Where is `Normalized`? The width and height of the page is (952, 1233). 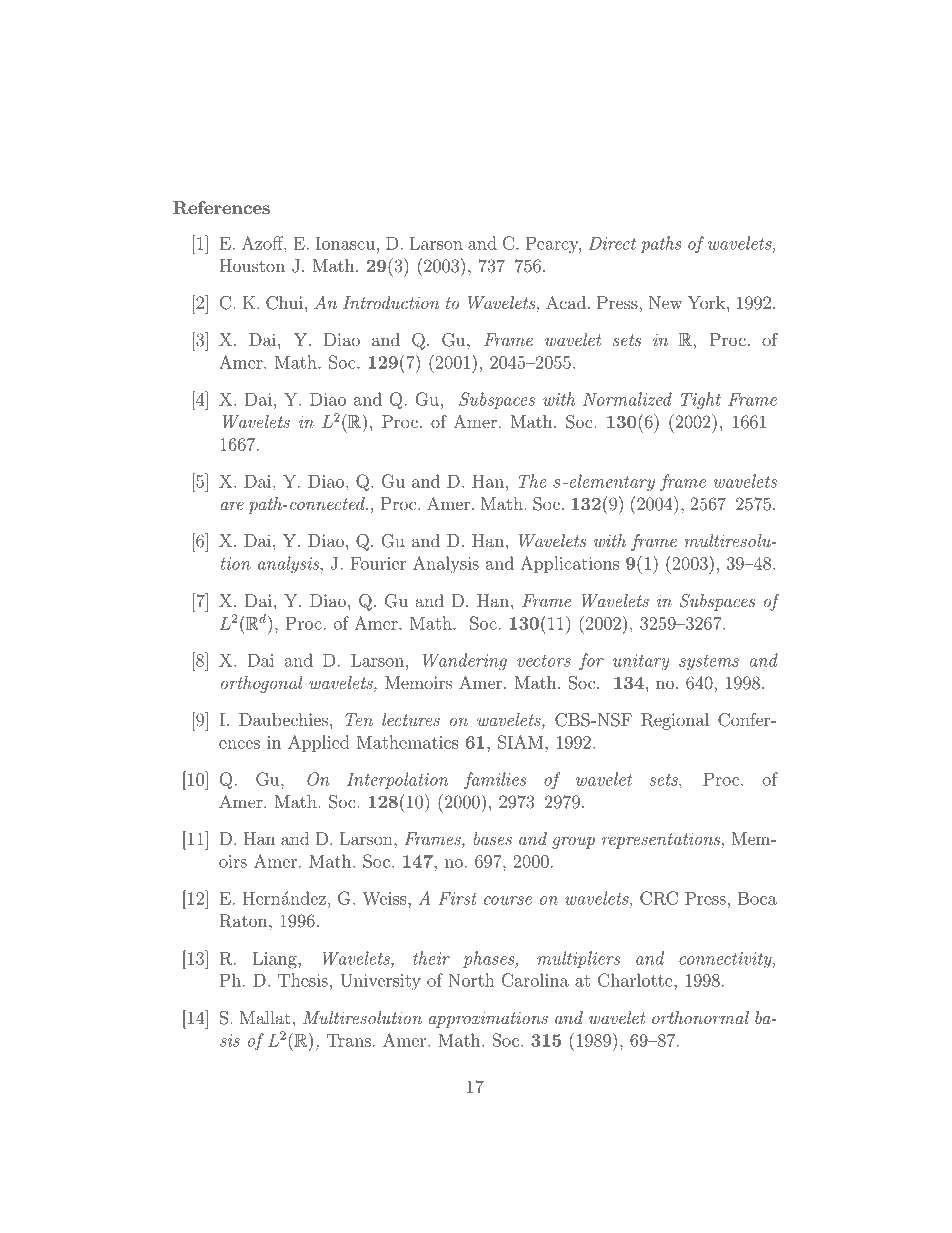 Normalized is located at coordinates (627, 399).
